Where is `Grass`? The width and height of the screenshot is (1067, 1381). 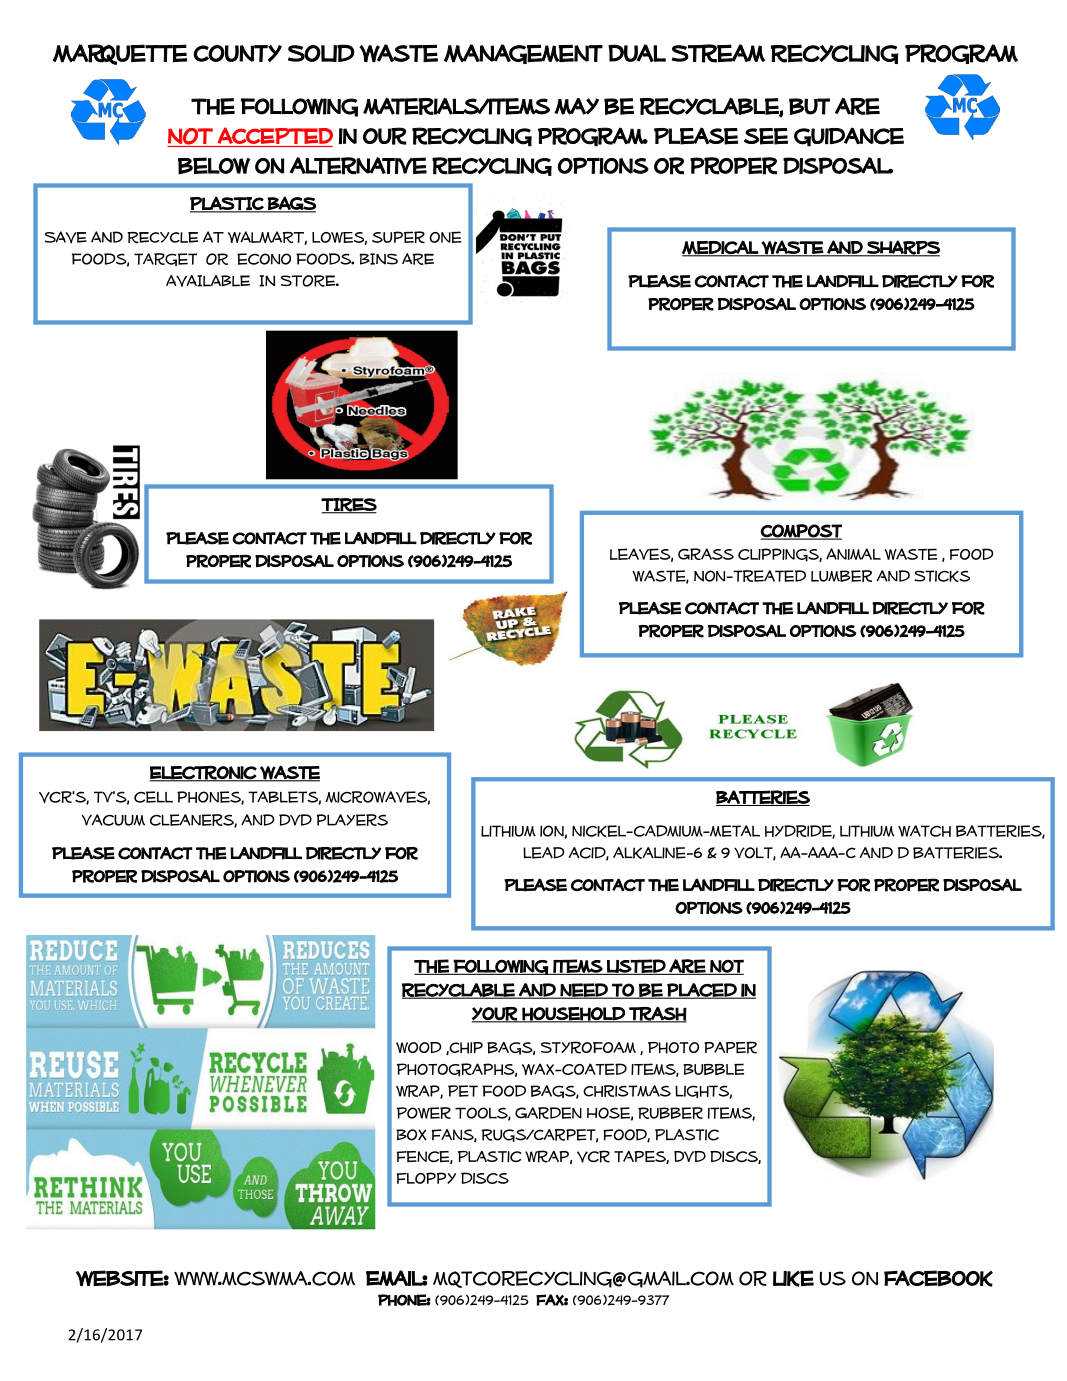 Grass is located at coordinates (706, 554).
